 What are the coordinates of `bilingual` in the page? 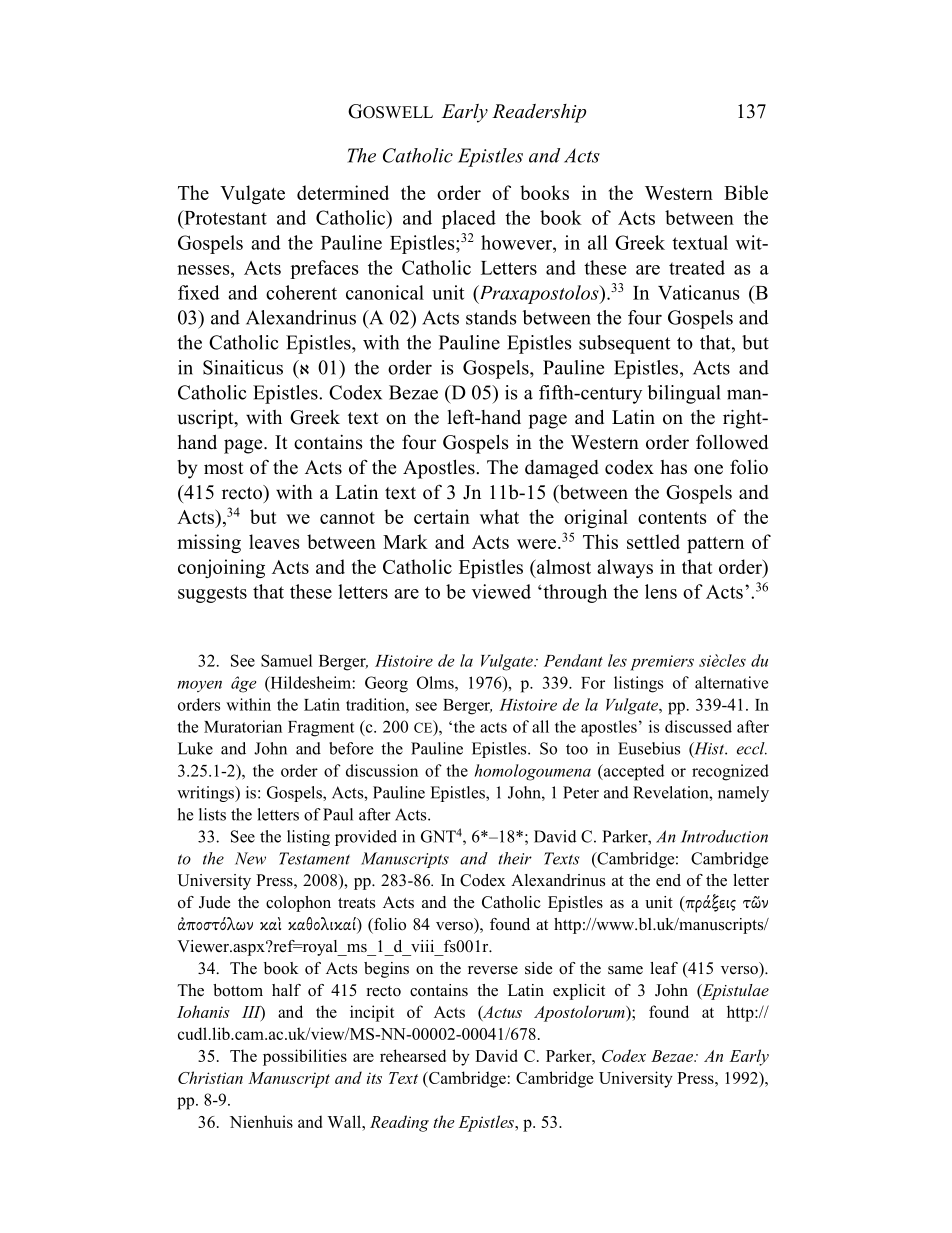 It's located at (684, 394).
